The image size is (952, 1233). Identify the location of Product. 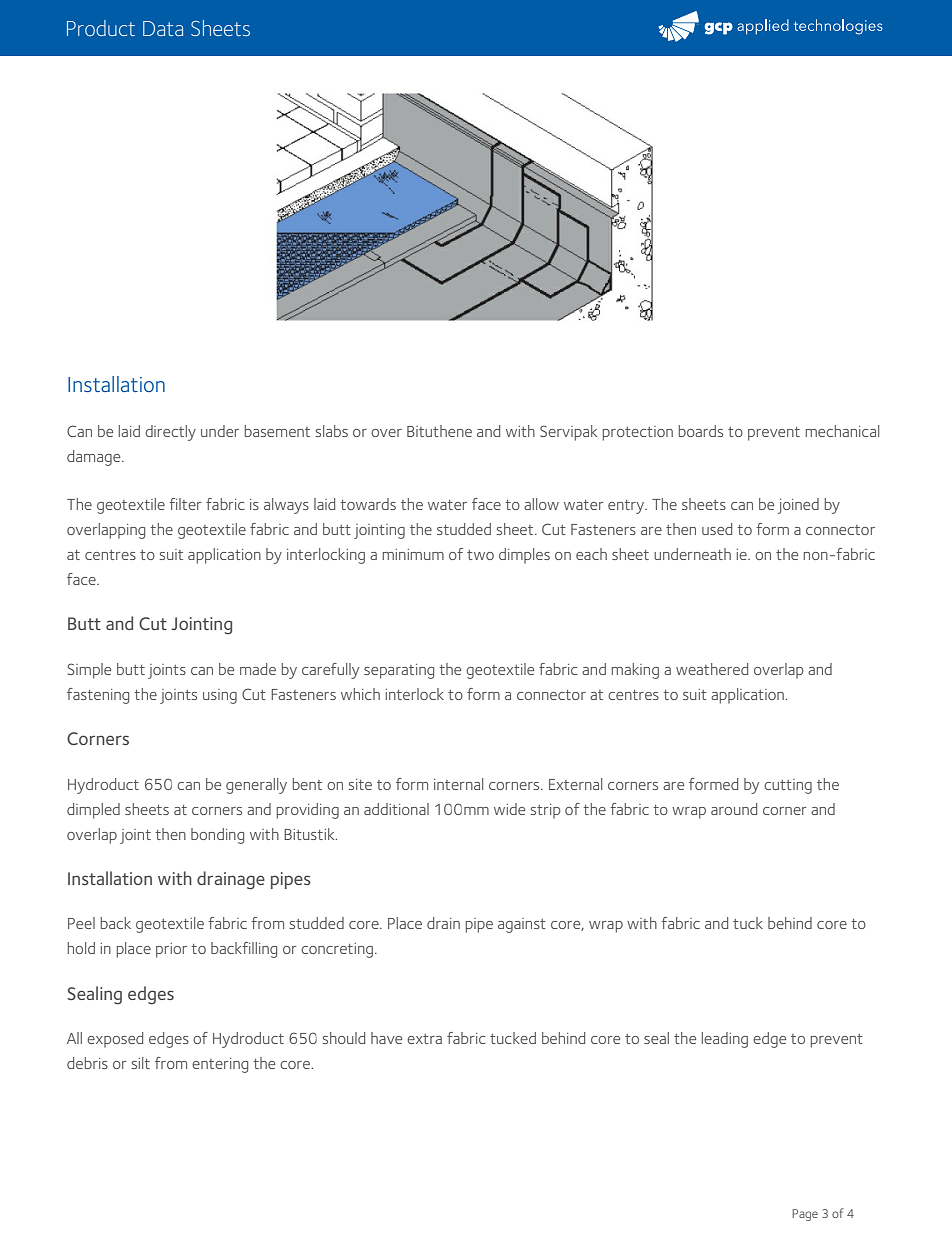
(101, 28).
